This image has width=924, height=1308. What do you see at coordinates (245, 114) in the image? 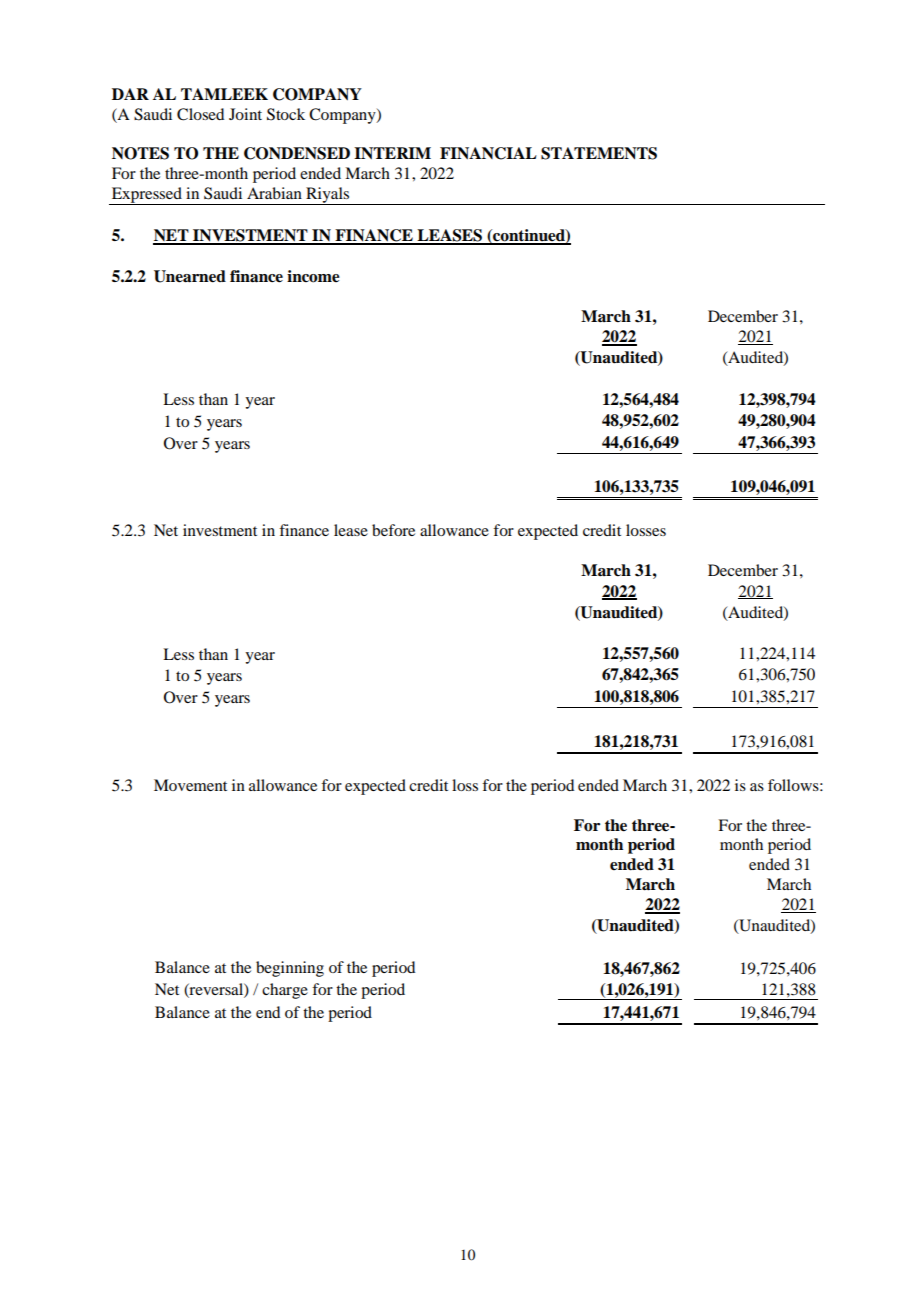
I see `Joint` at bounding box center [245, 114].
